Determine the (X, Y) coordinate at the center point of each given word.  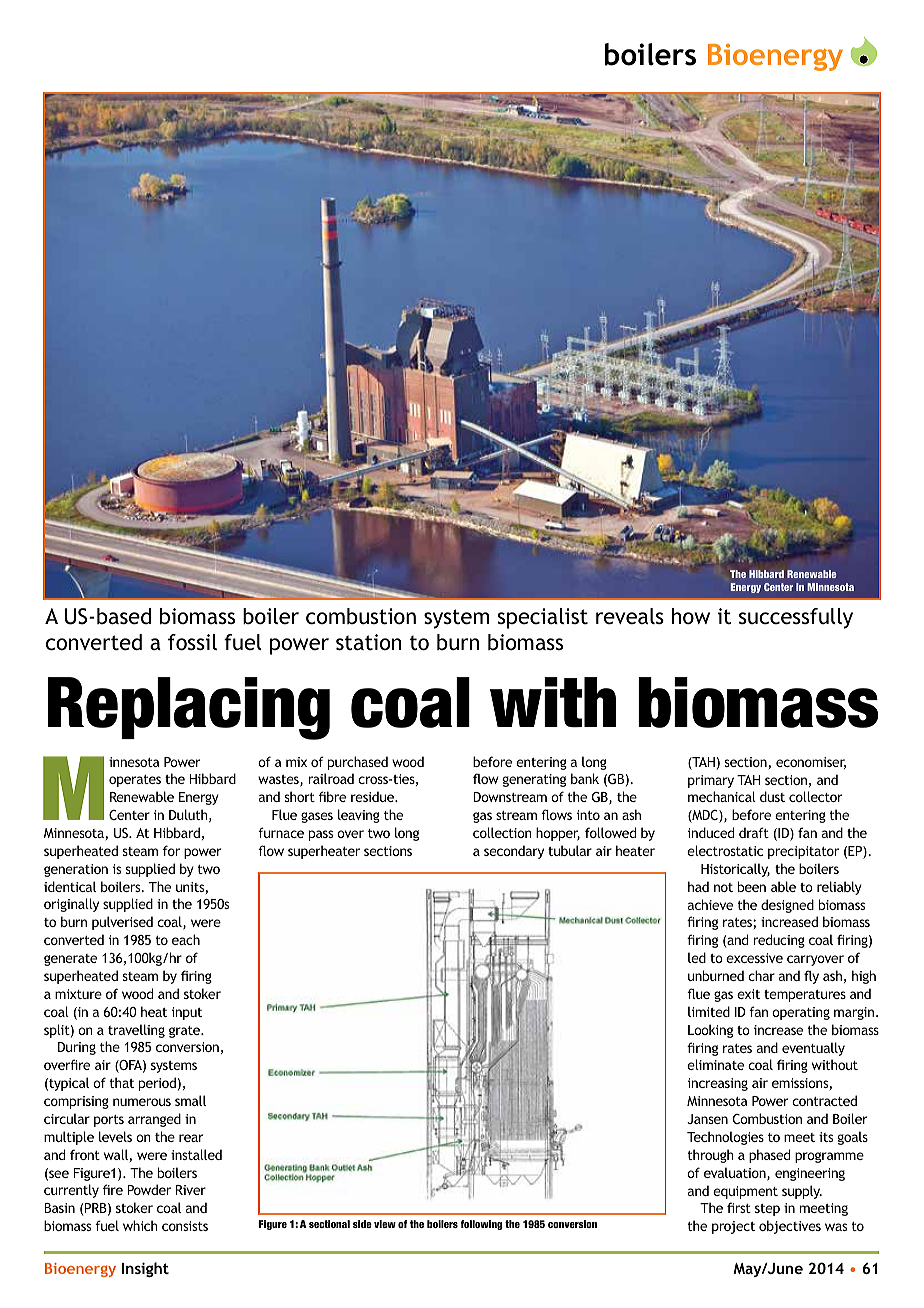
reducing (779, 941)
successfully (796, 618)
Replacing (189, 708)
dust (772, 796)
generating (534, 780)
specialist (542, 618)
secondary (514, 852)
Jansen (707, 1119)
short (299, 796)
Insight (145, 1269)
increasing (718, 1084)
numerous (142, 1102)
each (186, 939)
